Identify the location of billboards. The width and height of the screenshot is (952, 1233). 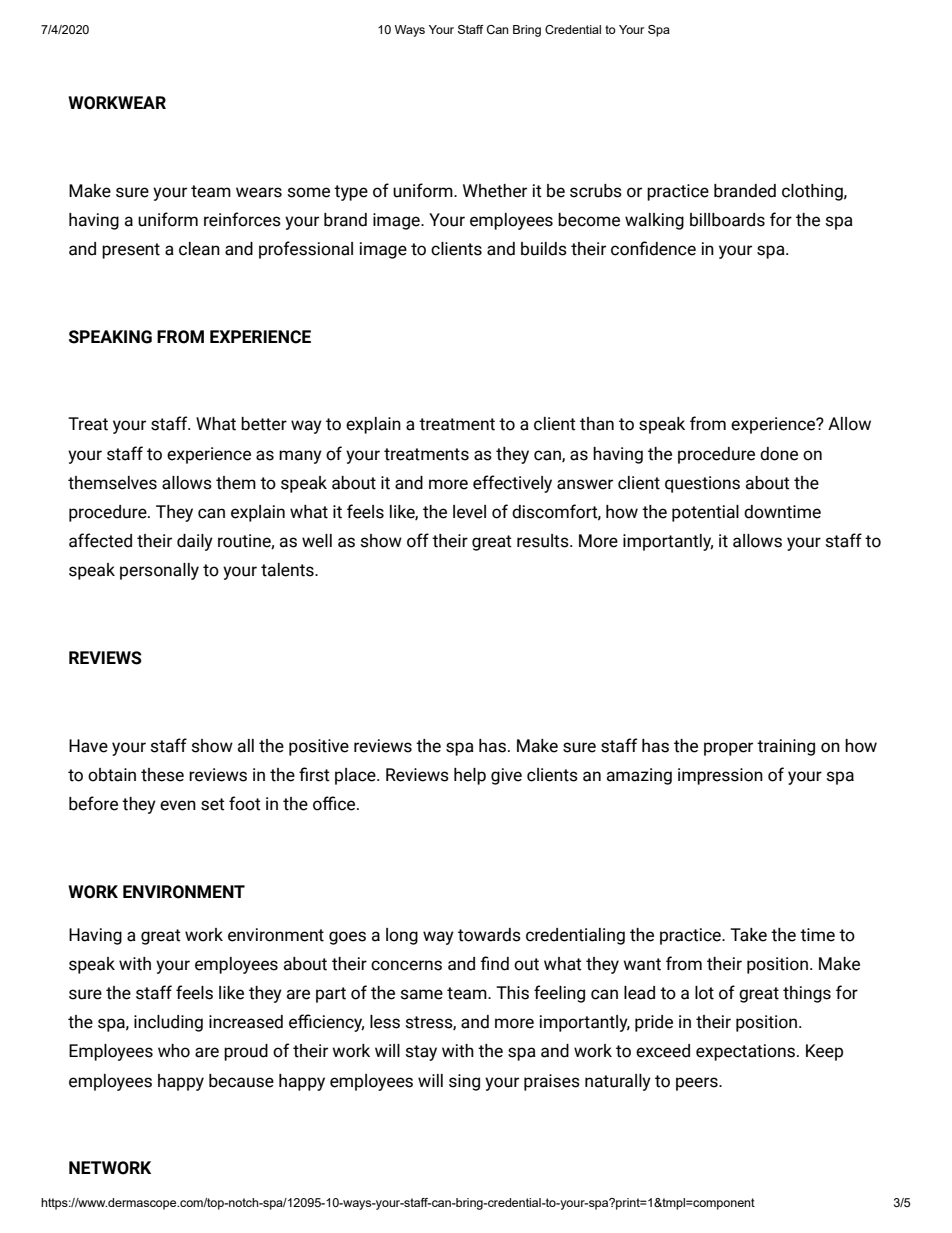
(727, 220).
